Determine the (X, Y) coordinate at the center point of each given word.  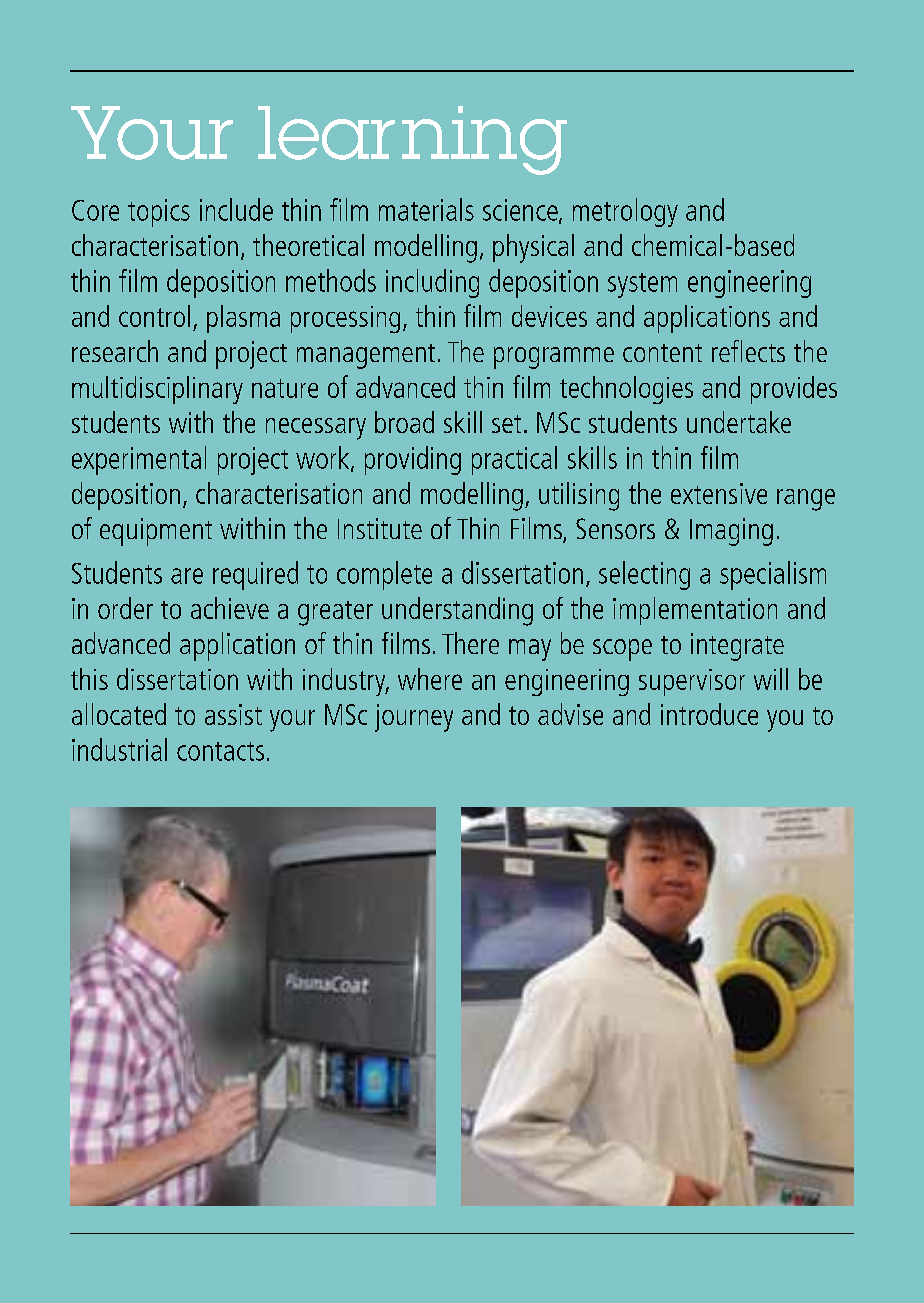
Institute (380, 528)
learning (412, 140)
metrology (625, 212)
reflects (748, 351)
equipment (156, 532)
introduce (709, 714)
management (366, 356)
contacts (220, 751)
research (115, 351)
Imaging (731, 532)
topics (159, 213)
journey (414, 718)
